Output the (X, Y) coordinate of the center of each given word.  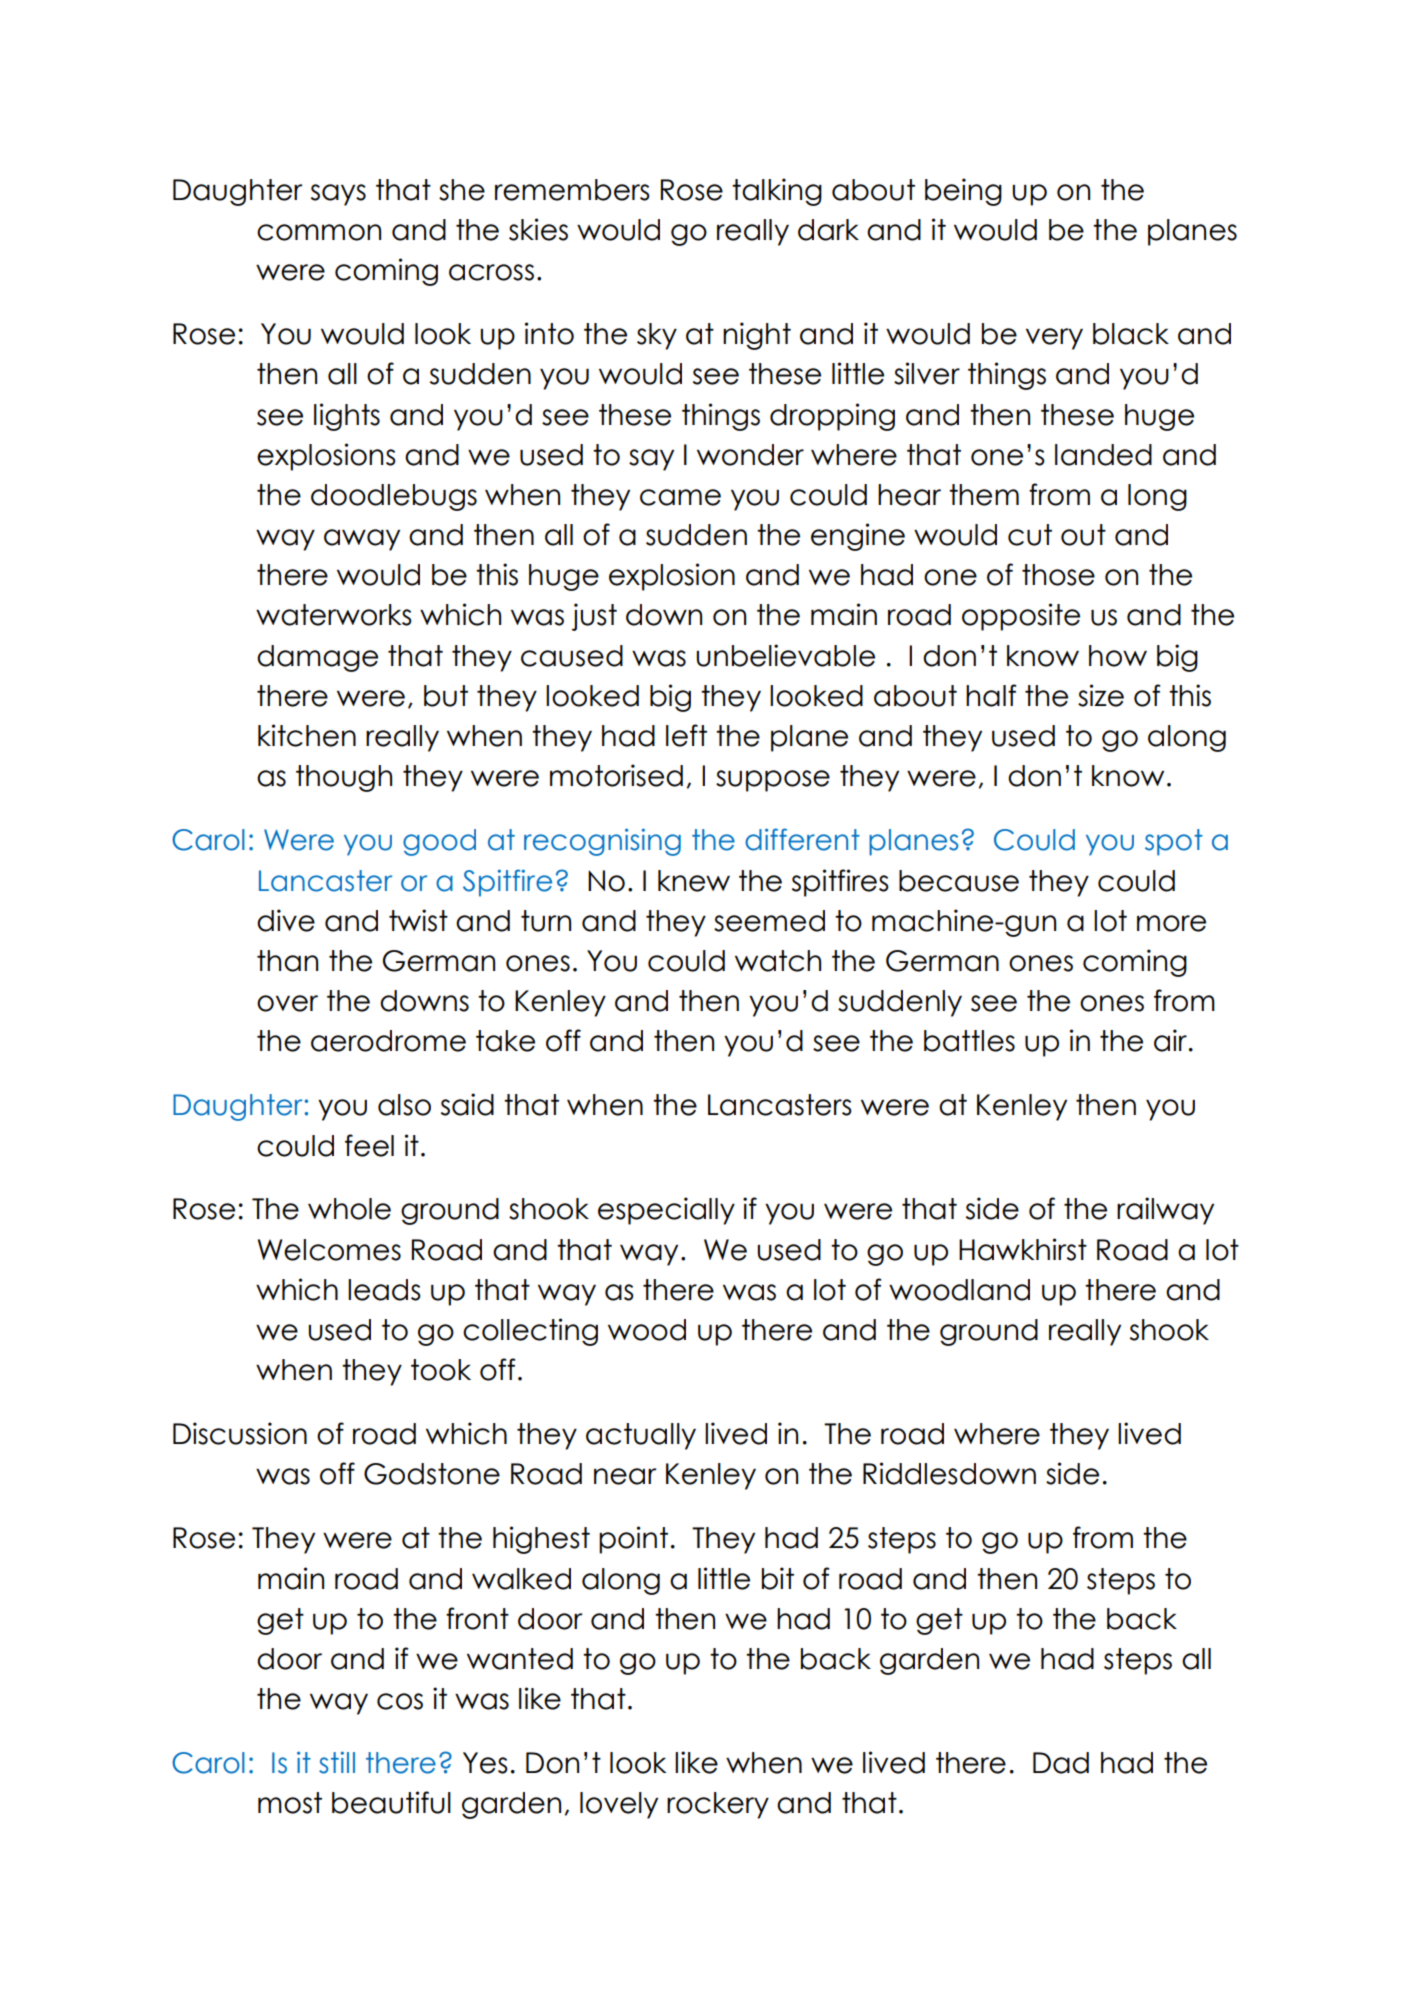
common (319, 232)
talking (777, 192)
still (337, 1762)
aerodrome (388, 1041)
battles (969, 1041)
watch (778, 961)
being (963, 192)
